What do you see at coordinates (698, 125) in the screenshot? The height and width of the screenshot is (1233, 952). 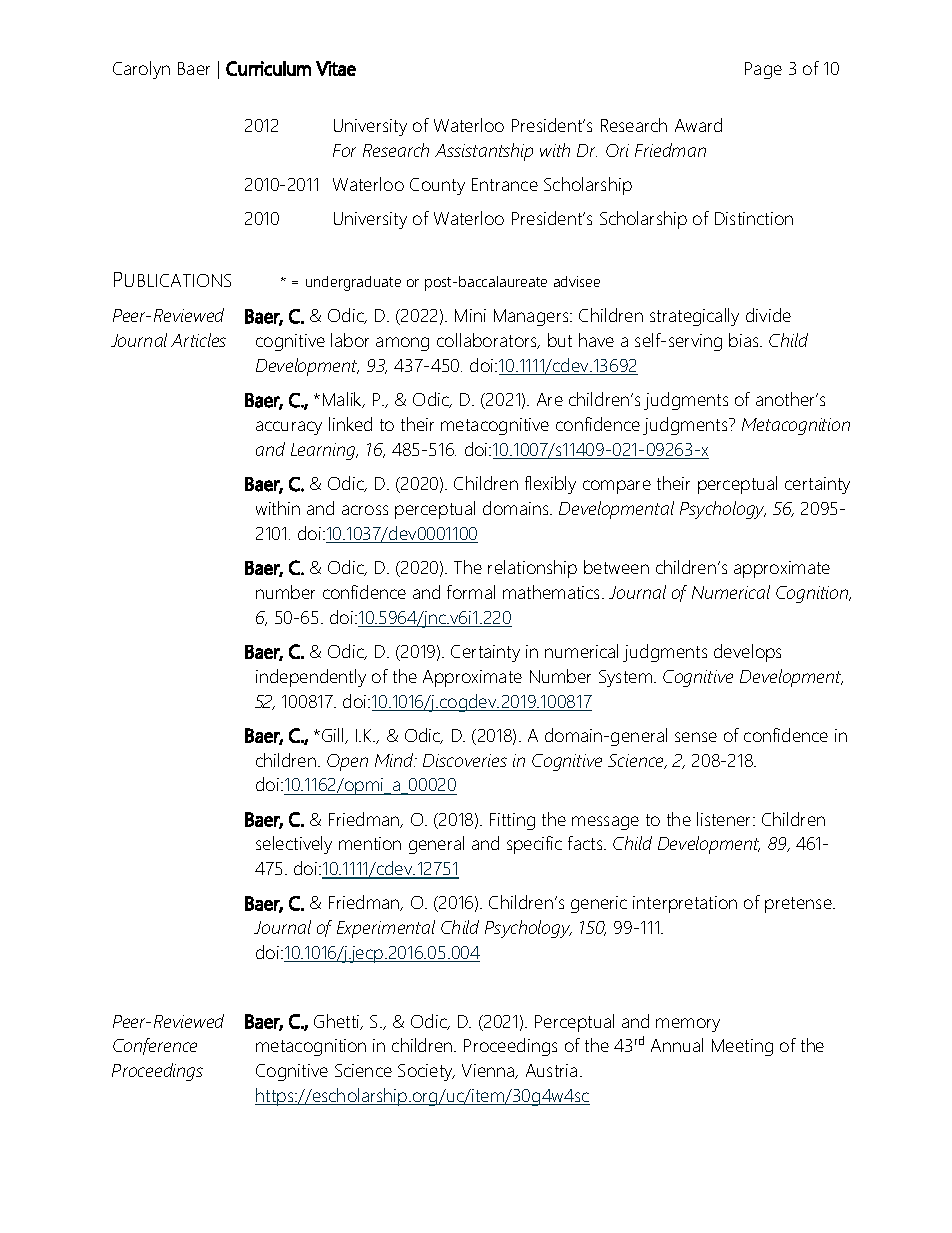 I see `Award` at bounding box center [698, 125].
